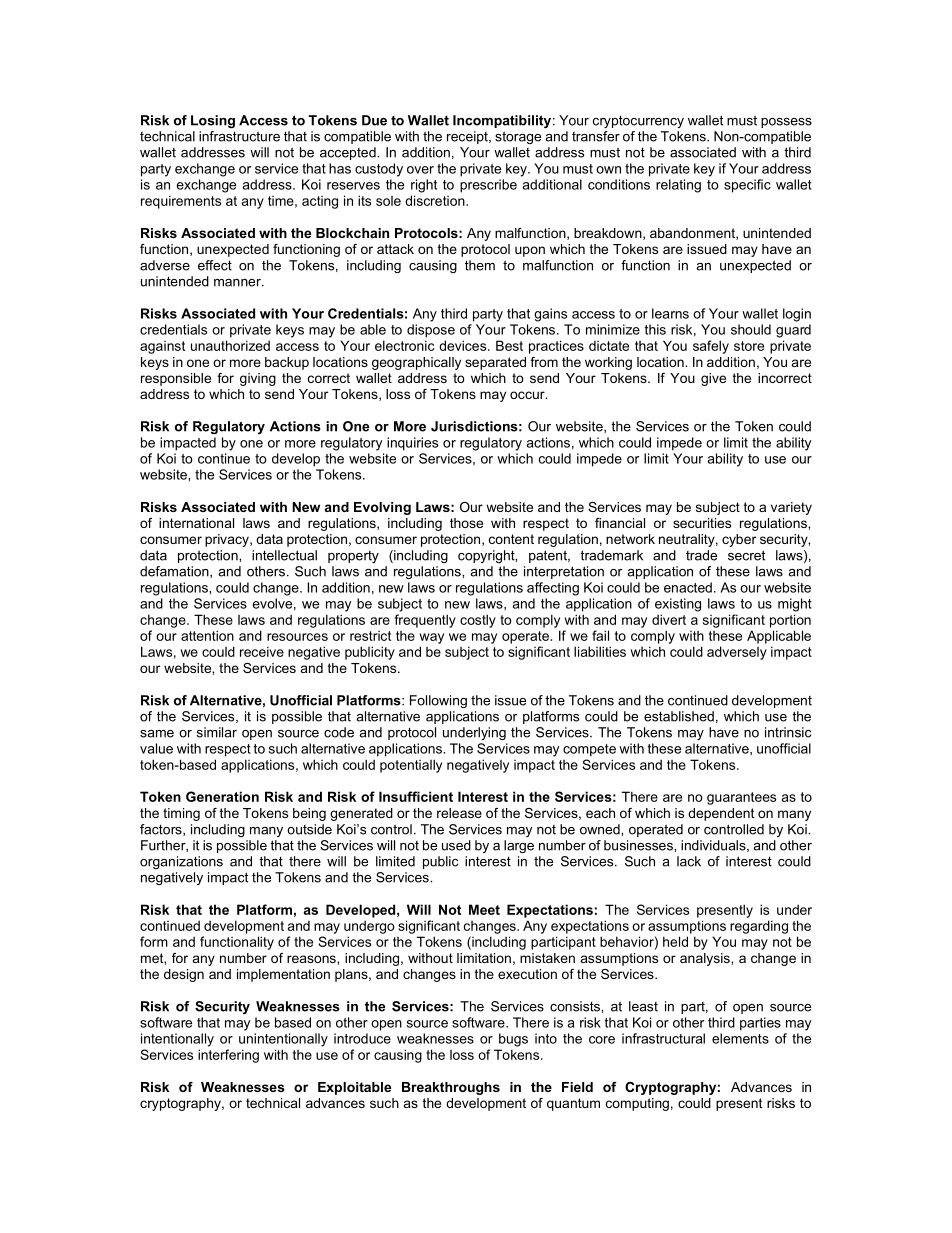 This screenshot has width=952, height=1233. I want to click on elements, so click(740, 1038).
